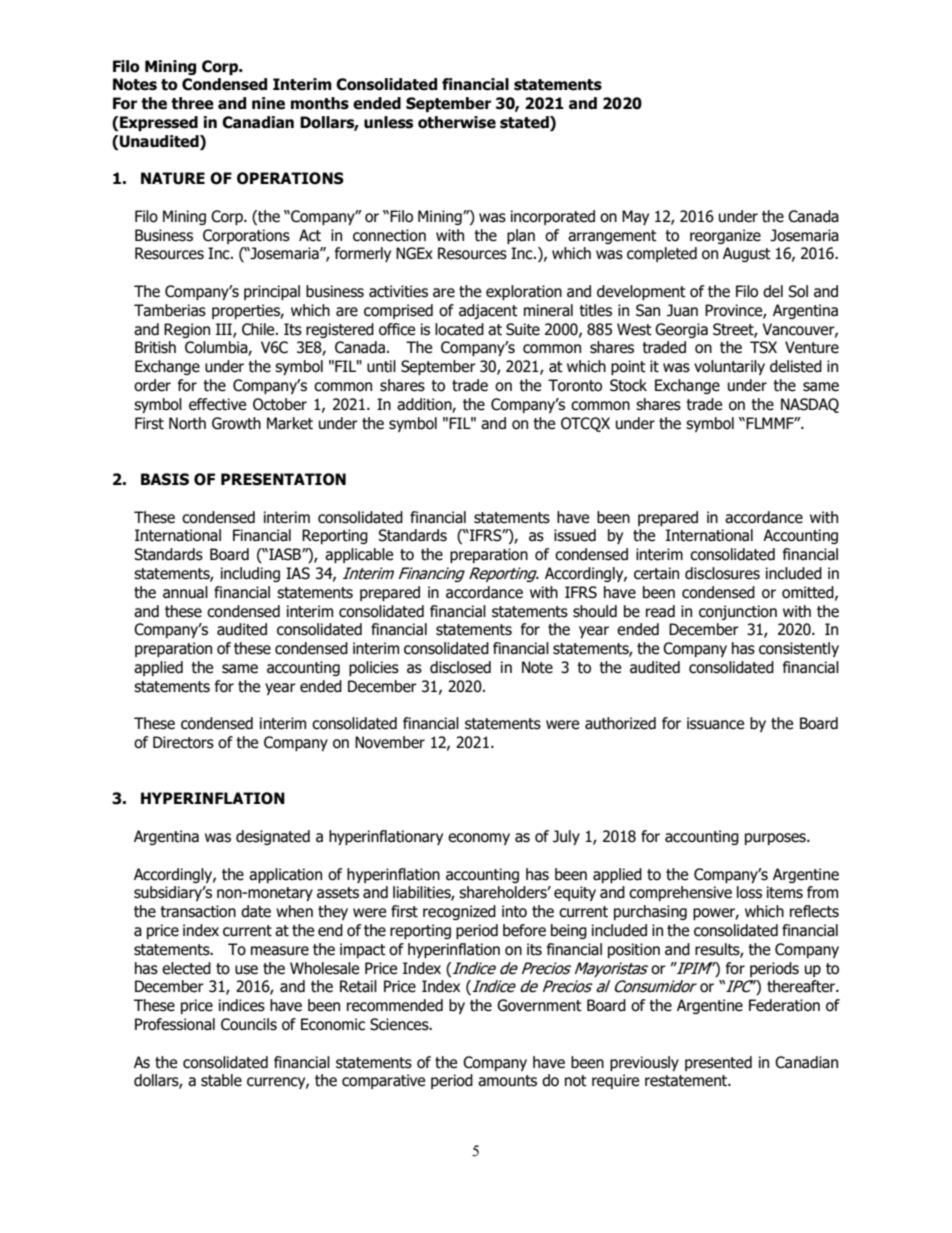 The height and width of the screenshot is (1233, 952). I want to click on Directors, so click(183, 742).
